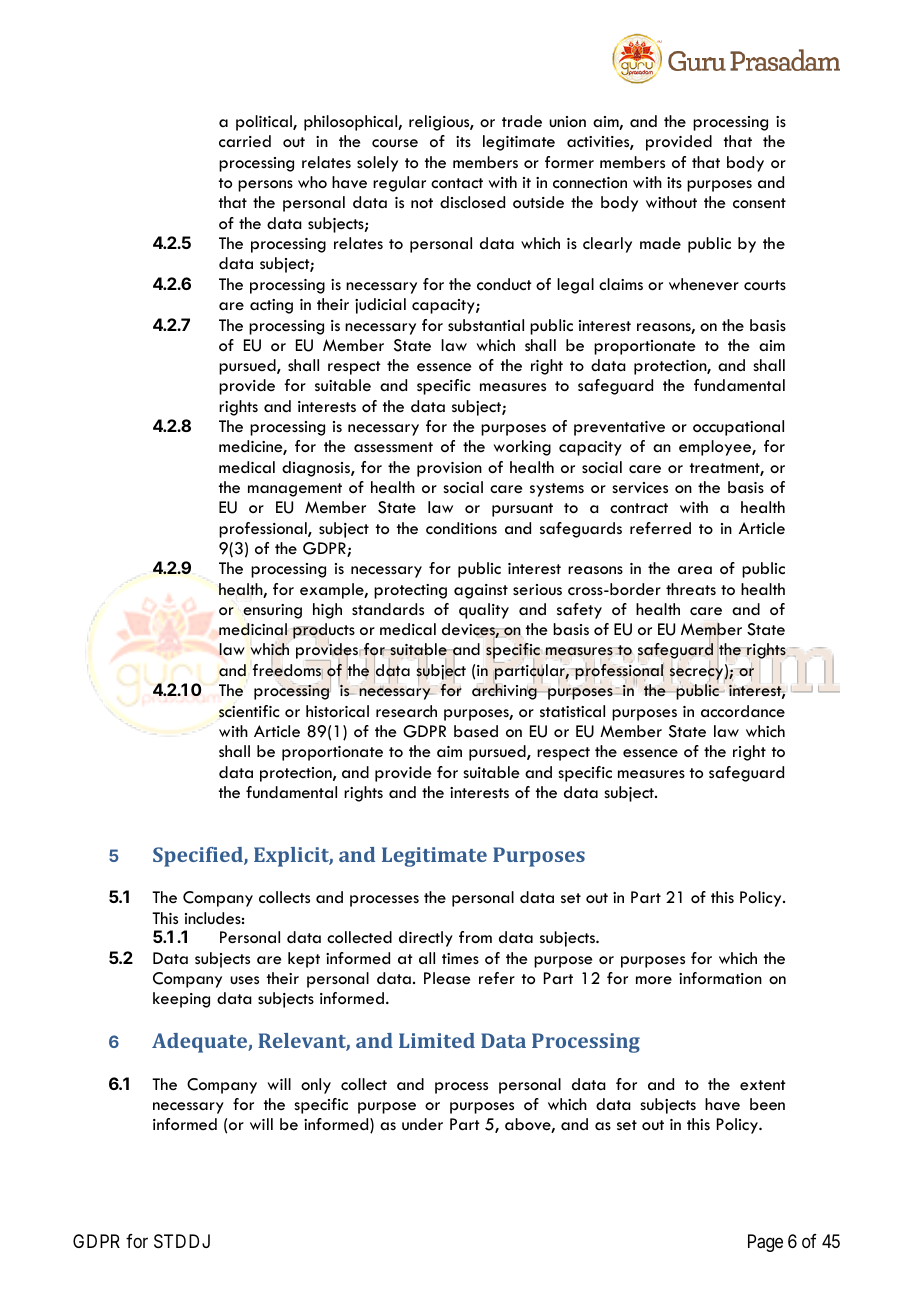  What do you see at coordinates (316, 1086) in the image?
I see `only` at bounding box center [316, 1086].
